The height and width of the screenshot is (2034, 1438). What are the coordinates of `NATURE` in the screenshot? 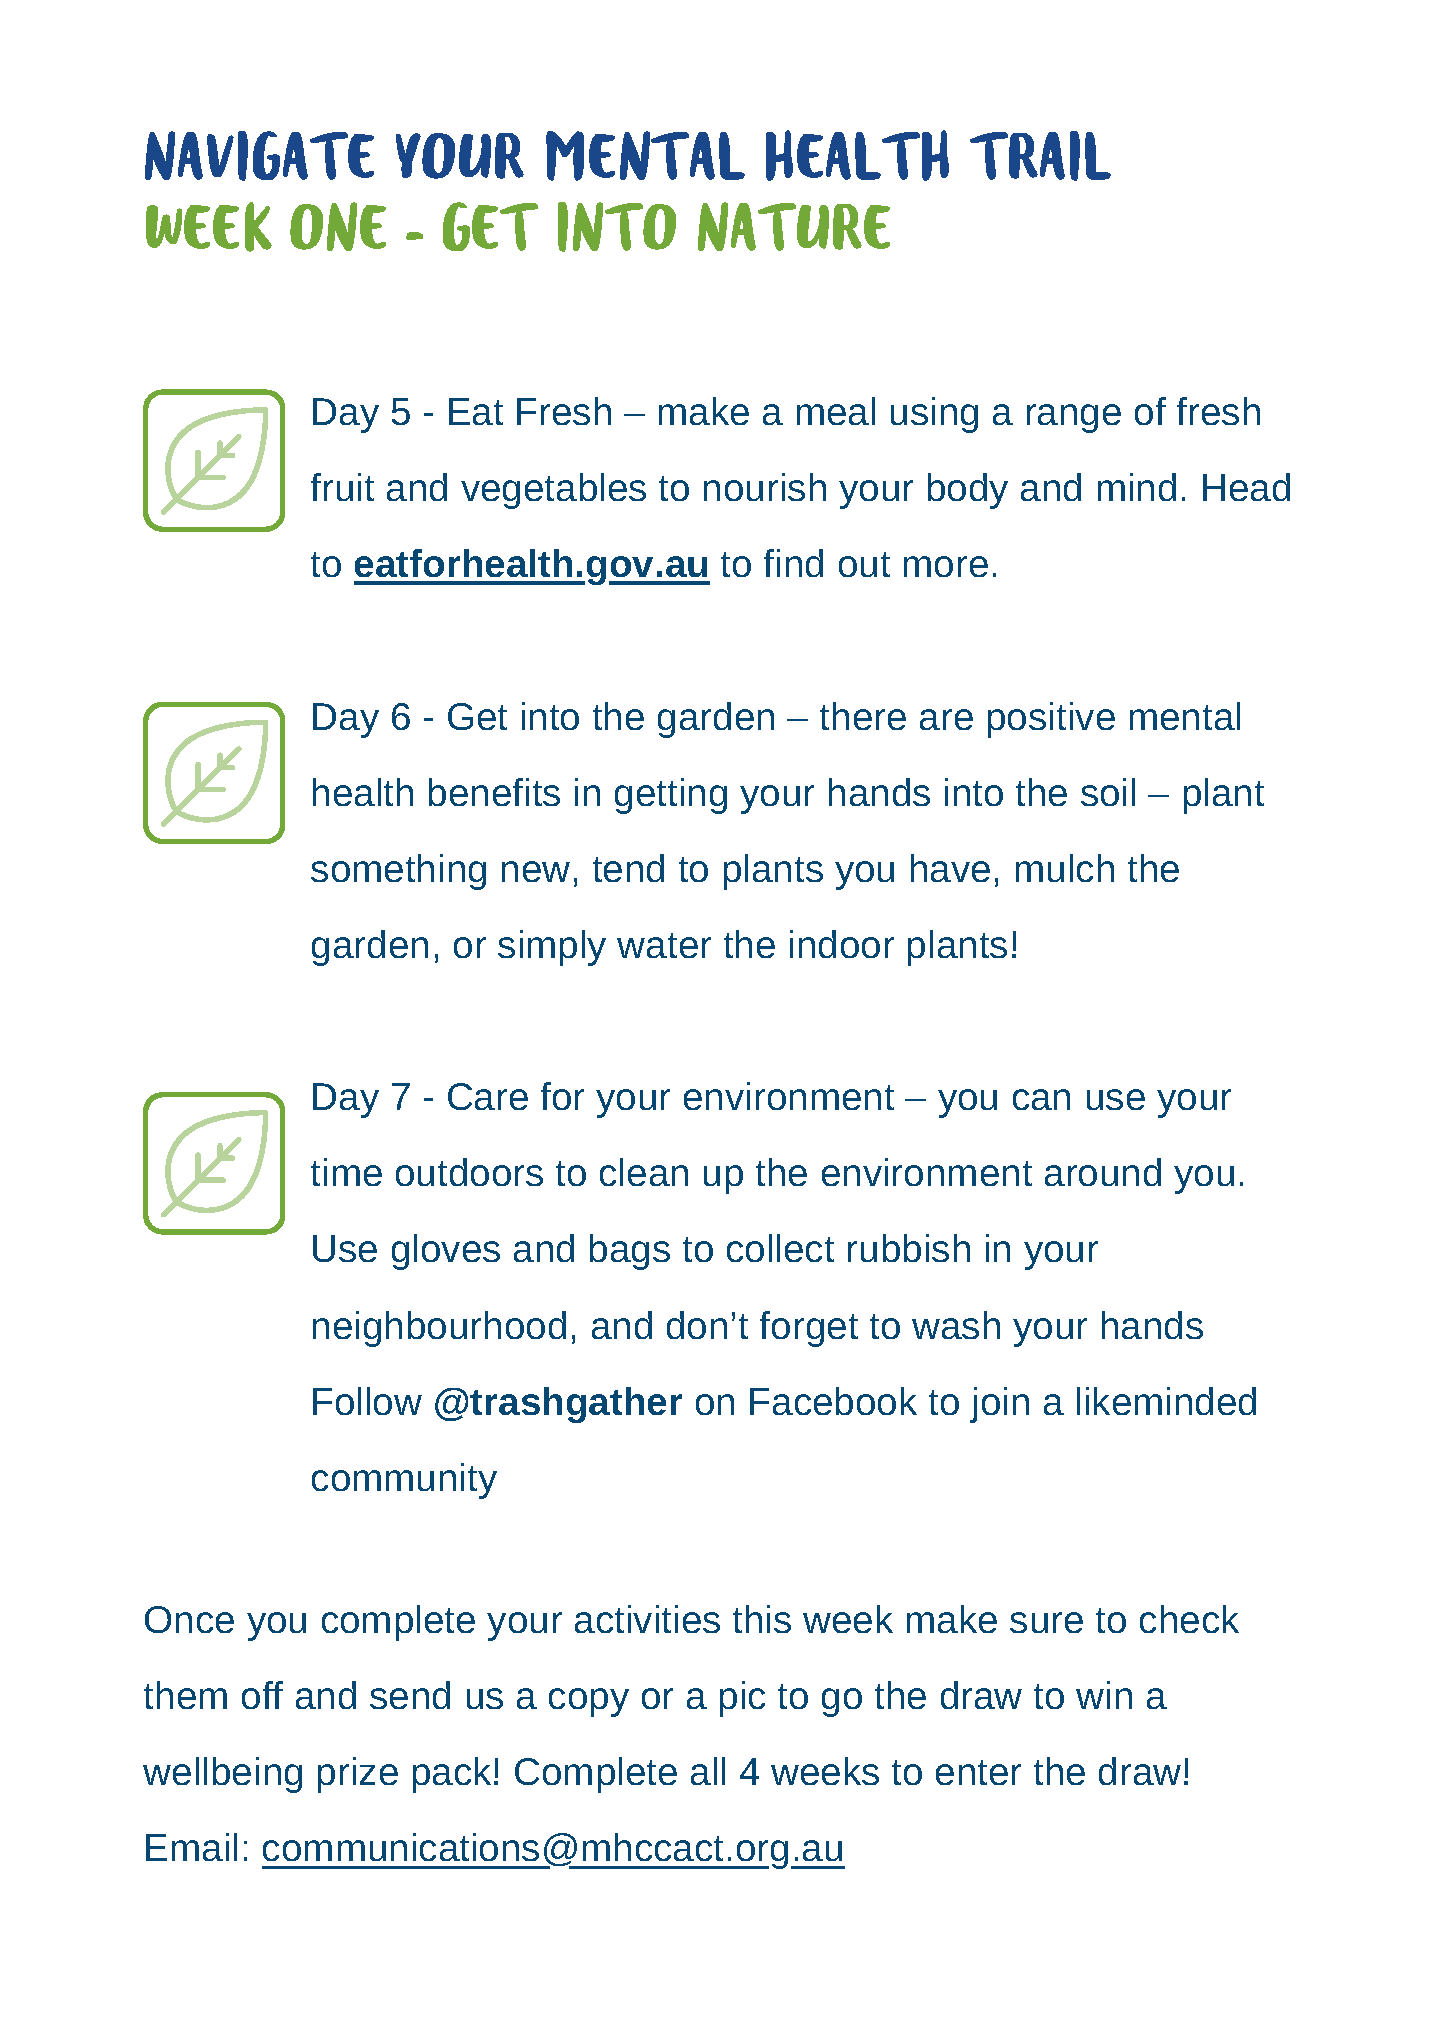 It's located at (794, 226).
